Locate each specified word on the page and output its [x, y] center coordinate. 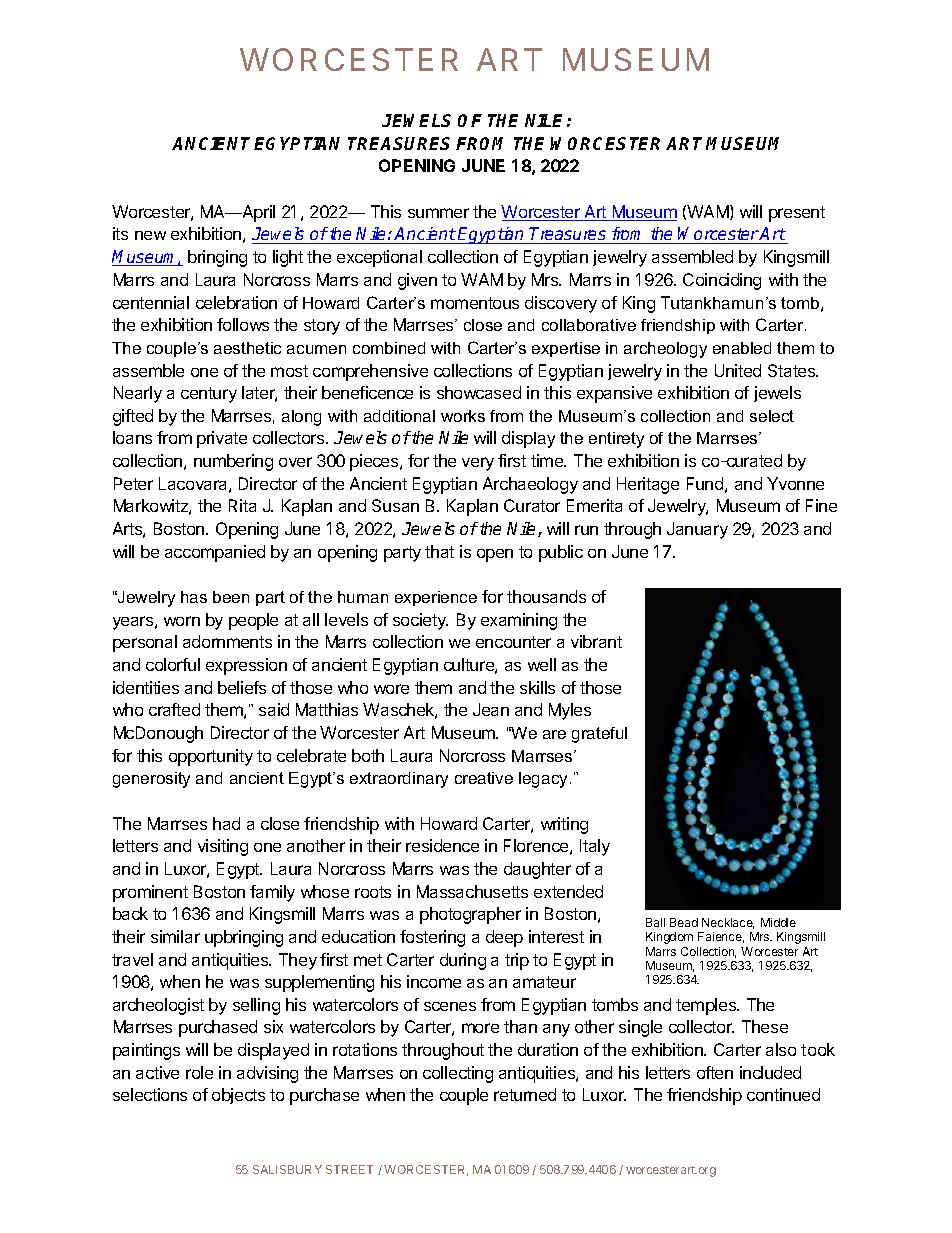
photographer [470, 915]
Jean [491, 709]
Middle [778, 922]
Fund [705, 483]
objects [238, 1096]
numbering [233, 462]
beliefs [242, 687]
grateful [599, 735]
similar [175, 936]
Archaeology [530, 485]
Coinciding [722, 281]
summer [438, 213]
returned [525, 1094]
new [150, 235]
